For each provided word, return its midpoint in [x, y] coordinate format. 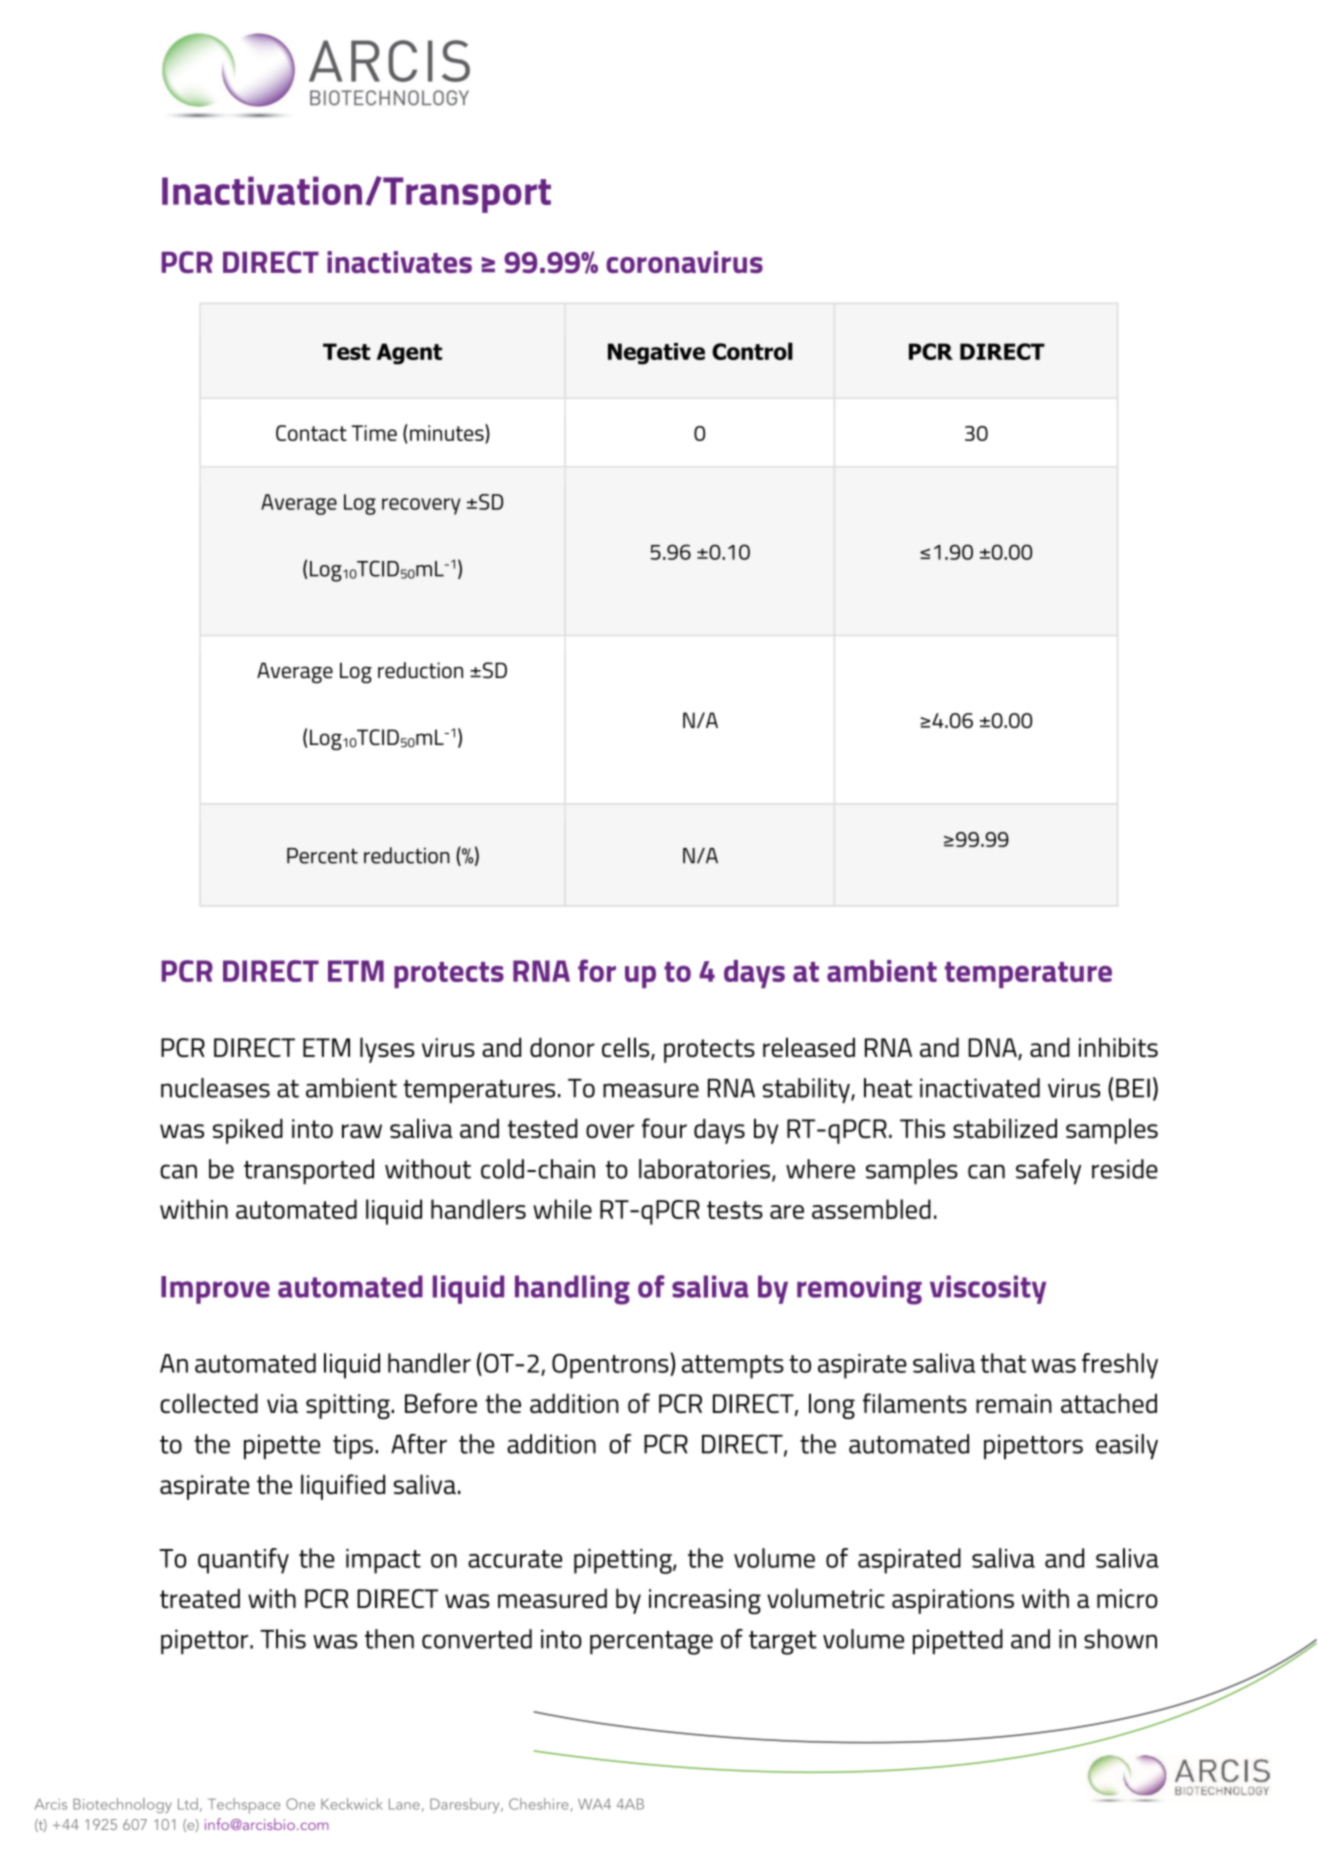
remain [1014, 1403]
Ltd [188, 1804]
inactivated [980, 1088]
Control [752, 351]
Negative [656, 354]
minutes [448, 433]
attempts [733, 1367]
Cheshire [539, 1804]
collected [209, 1403]
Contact [311, 433]
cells [627, 1048]
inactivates [399, 262]
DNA [993, 1048]
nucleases [215, 1088]
